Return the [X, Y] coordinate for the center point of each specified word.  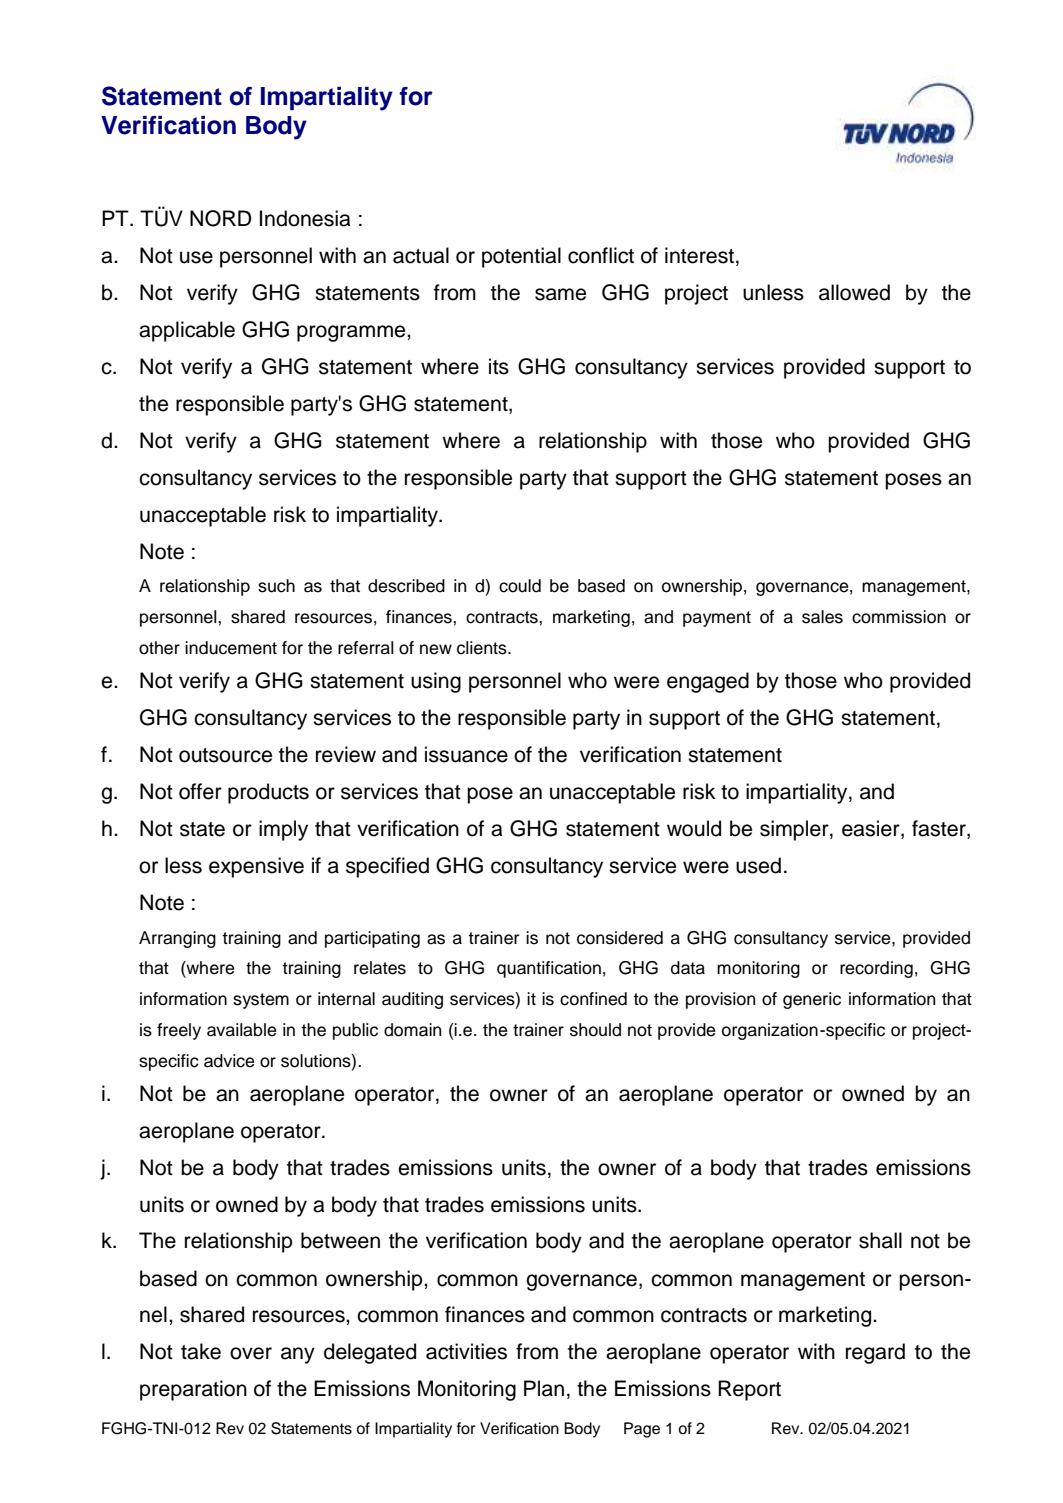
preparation [193, 1390]
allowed [854, 292]
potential [521, 257]
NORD [221, 218]
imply [283, 830]
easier [872, 829]
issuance [466, 754]
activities [466, 1351]
